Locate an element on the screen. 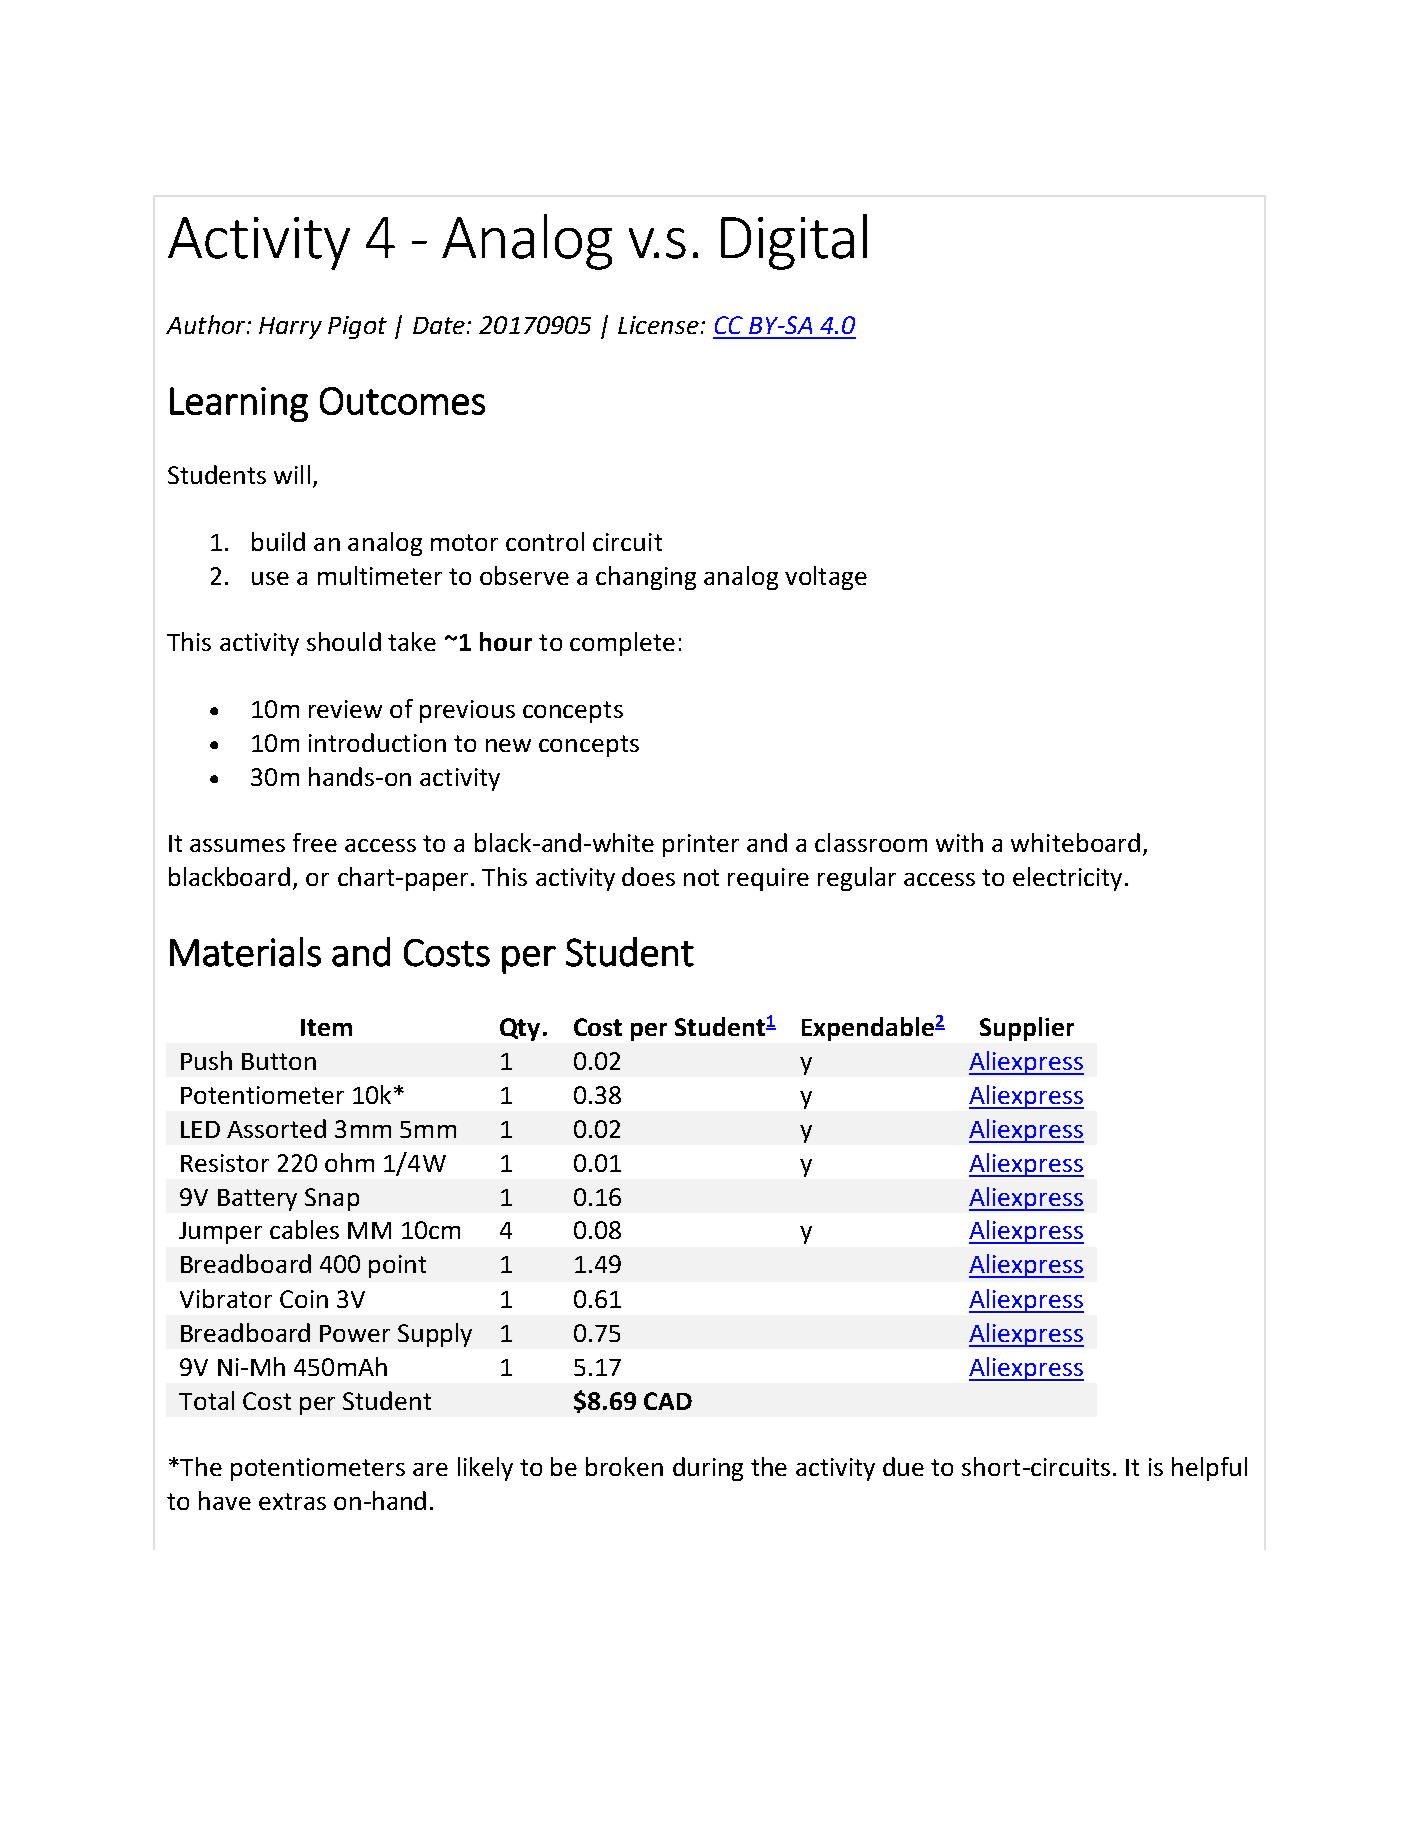 This screenshot has width=1418, height=1836. with is located at coordinates (959, 842).
